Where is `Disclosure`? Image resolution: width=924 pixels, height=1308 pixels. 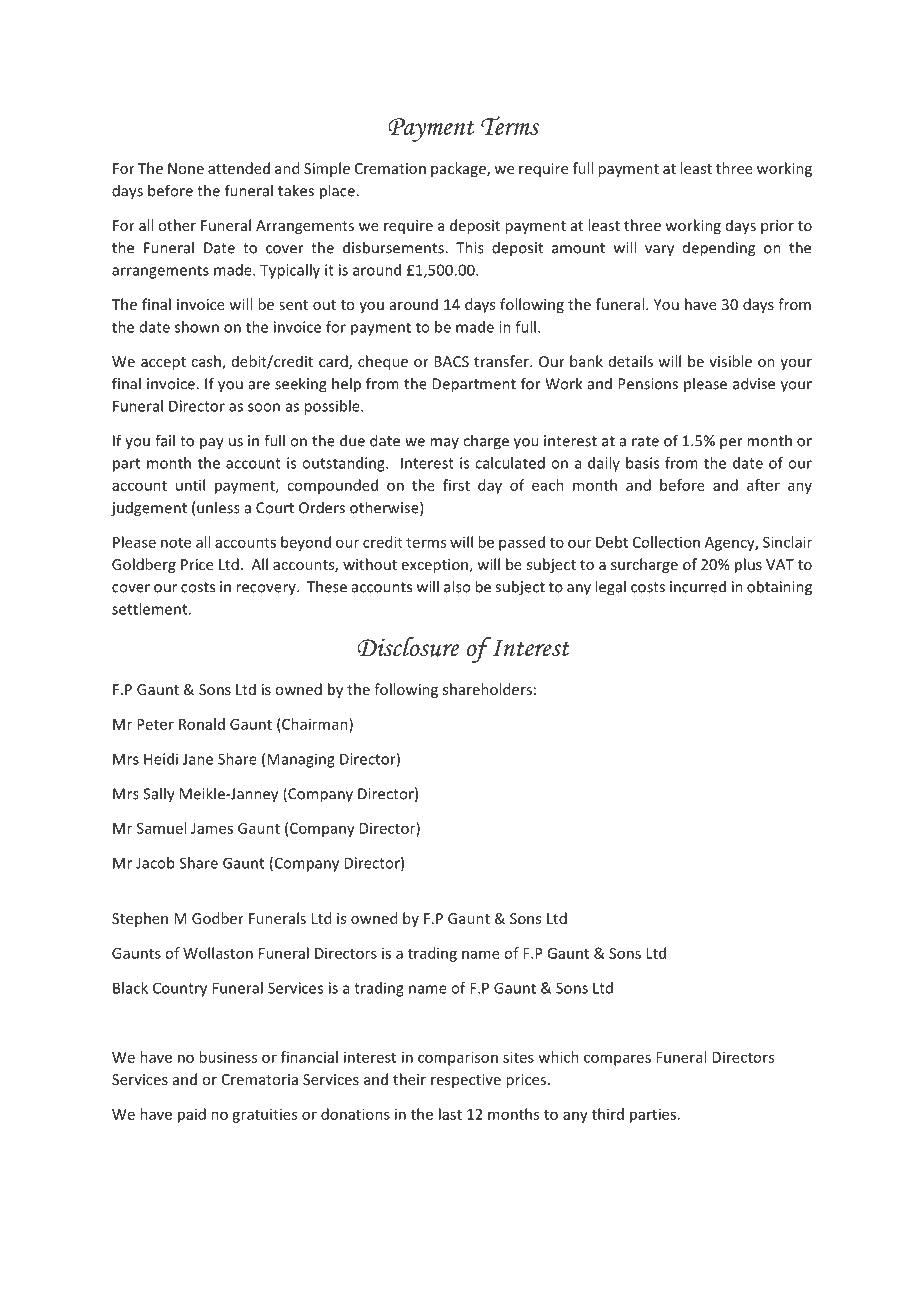
Disclosure is located at coordinates (408, 646).
